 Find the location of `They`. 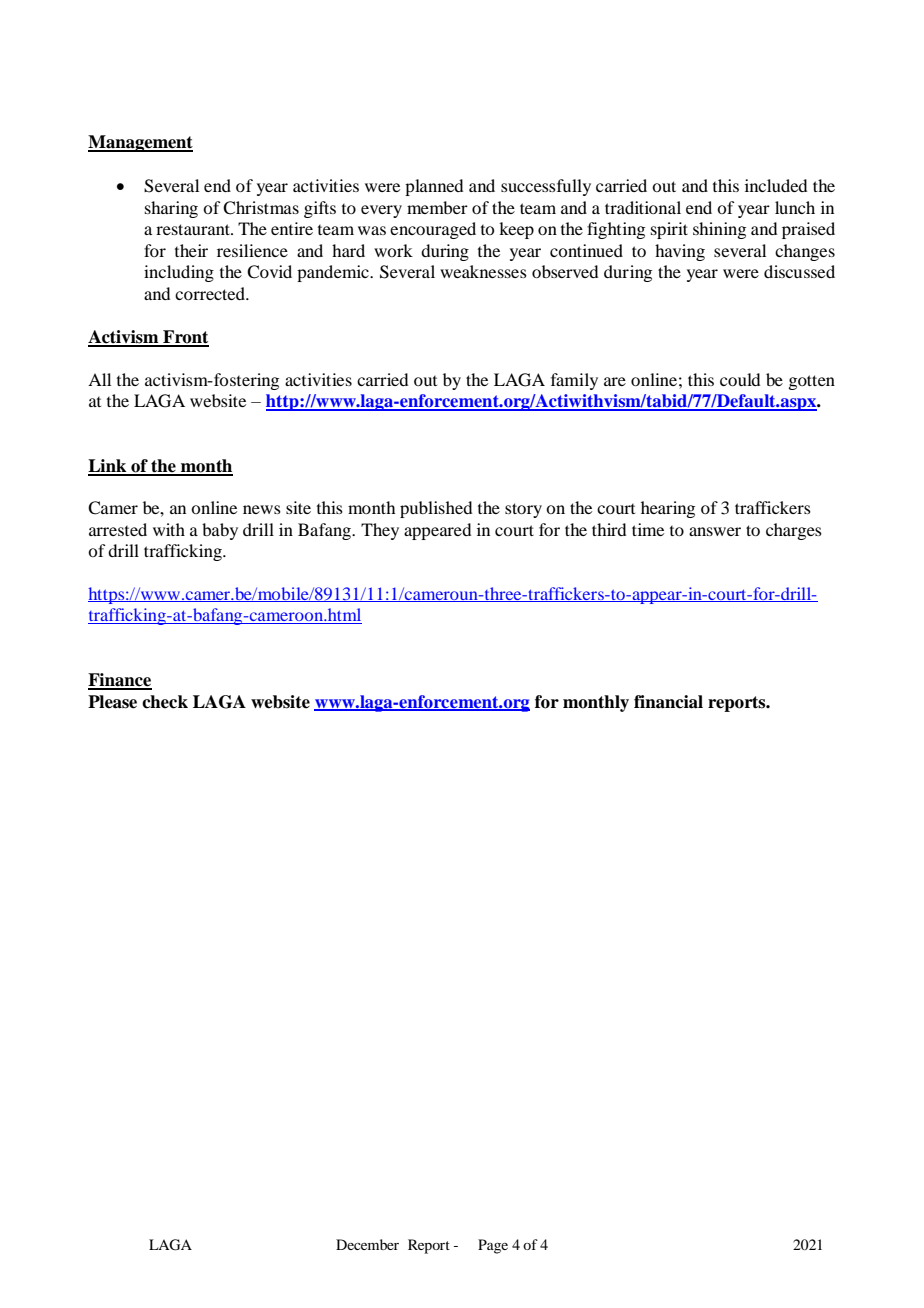

They is located at coordinates (380, 531).
